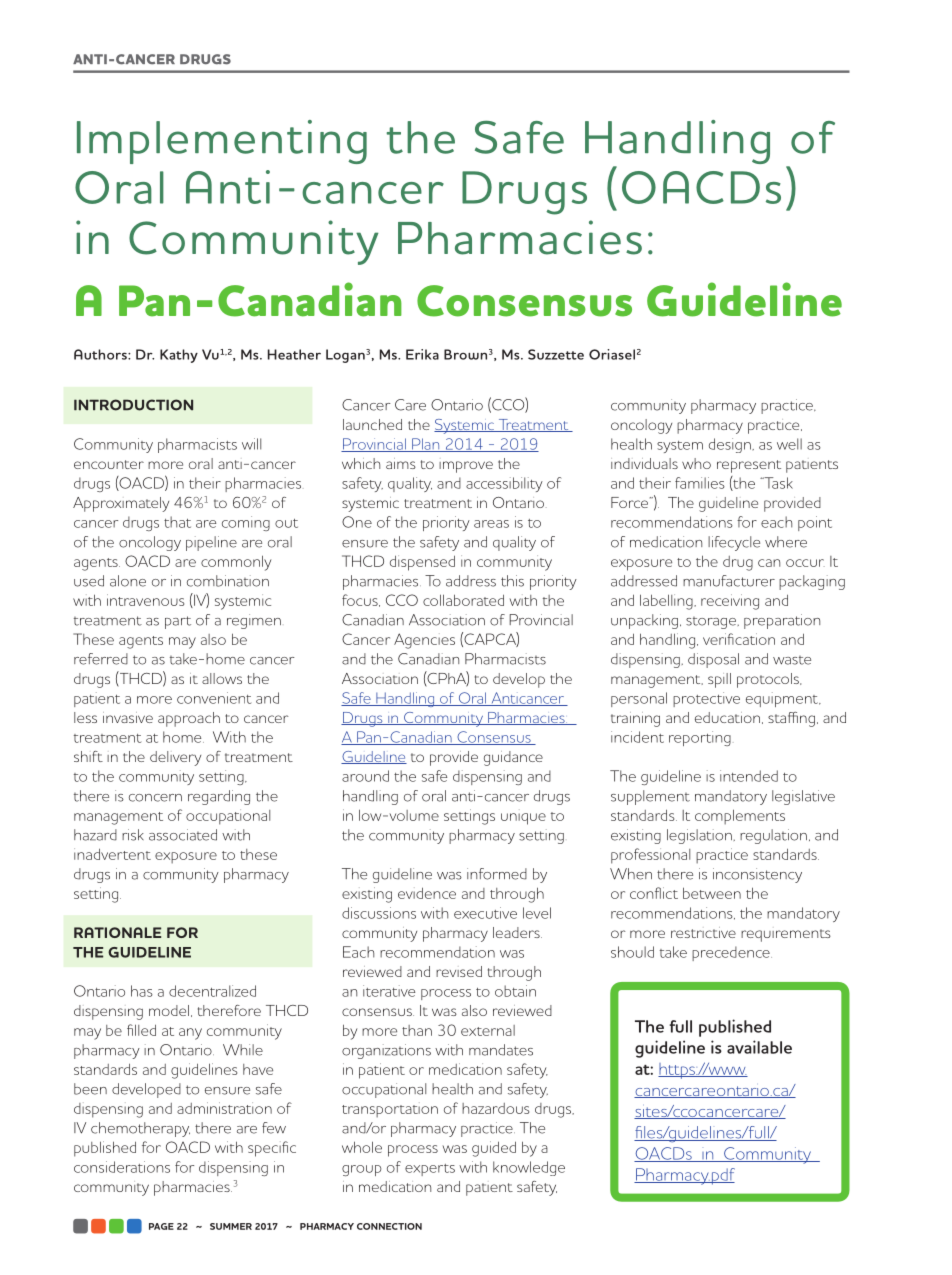  What do you see at coordinates (731, 445) in the screenshot?
I see `design` at bounding box center [731, 445].
